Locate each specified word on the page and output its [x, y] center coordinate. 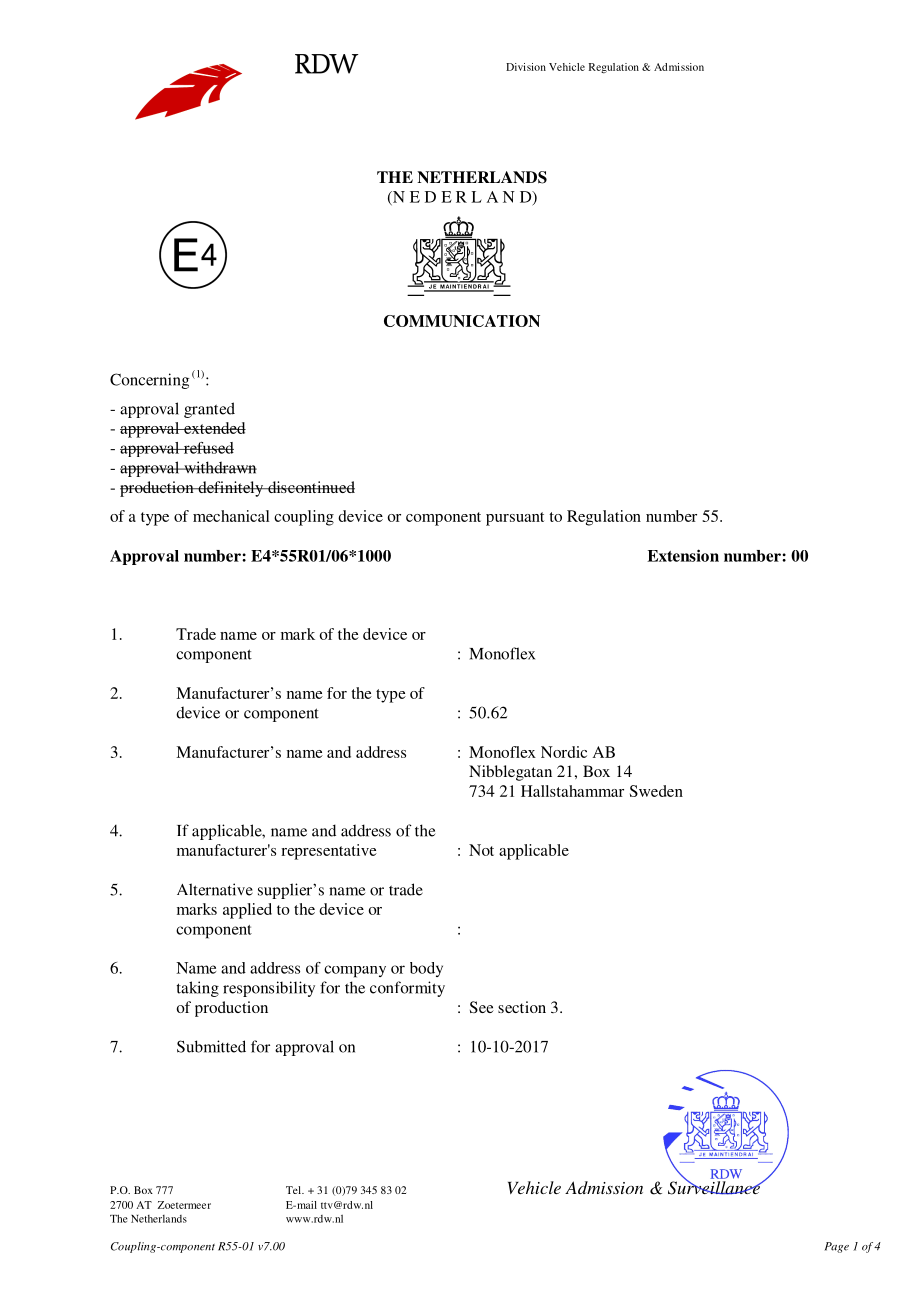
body [426, 969]
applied [247, 911]
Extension [683, 555]
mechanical [231, 516]
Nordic [564, 752]
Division [526, 67]
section [522, 1007]
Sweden [656, 791]
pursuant [515, 519]
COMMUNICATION [462, 321]
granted [209, 410]
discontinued [310, 487]
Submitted [211, 1046]
